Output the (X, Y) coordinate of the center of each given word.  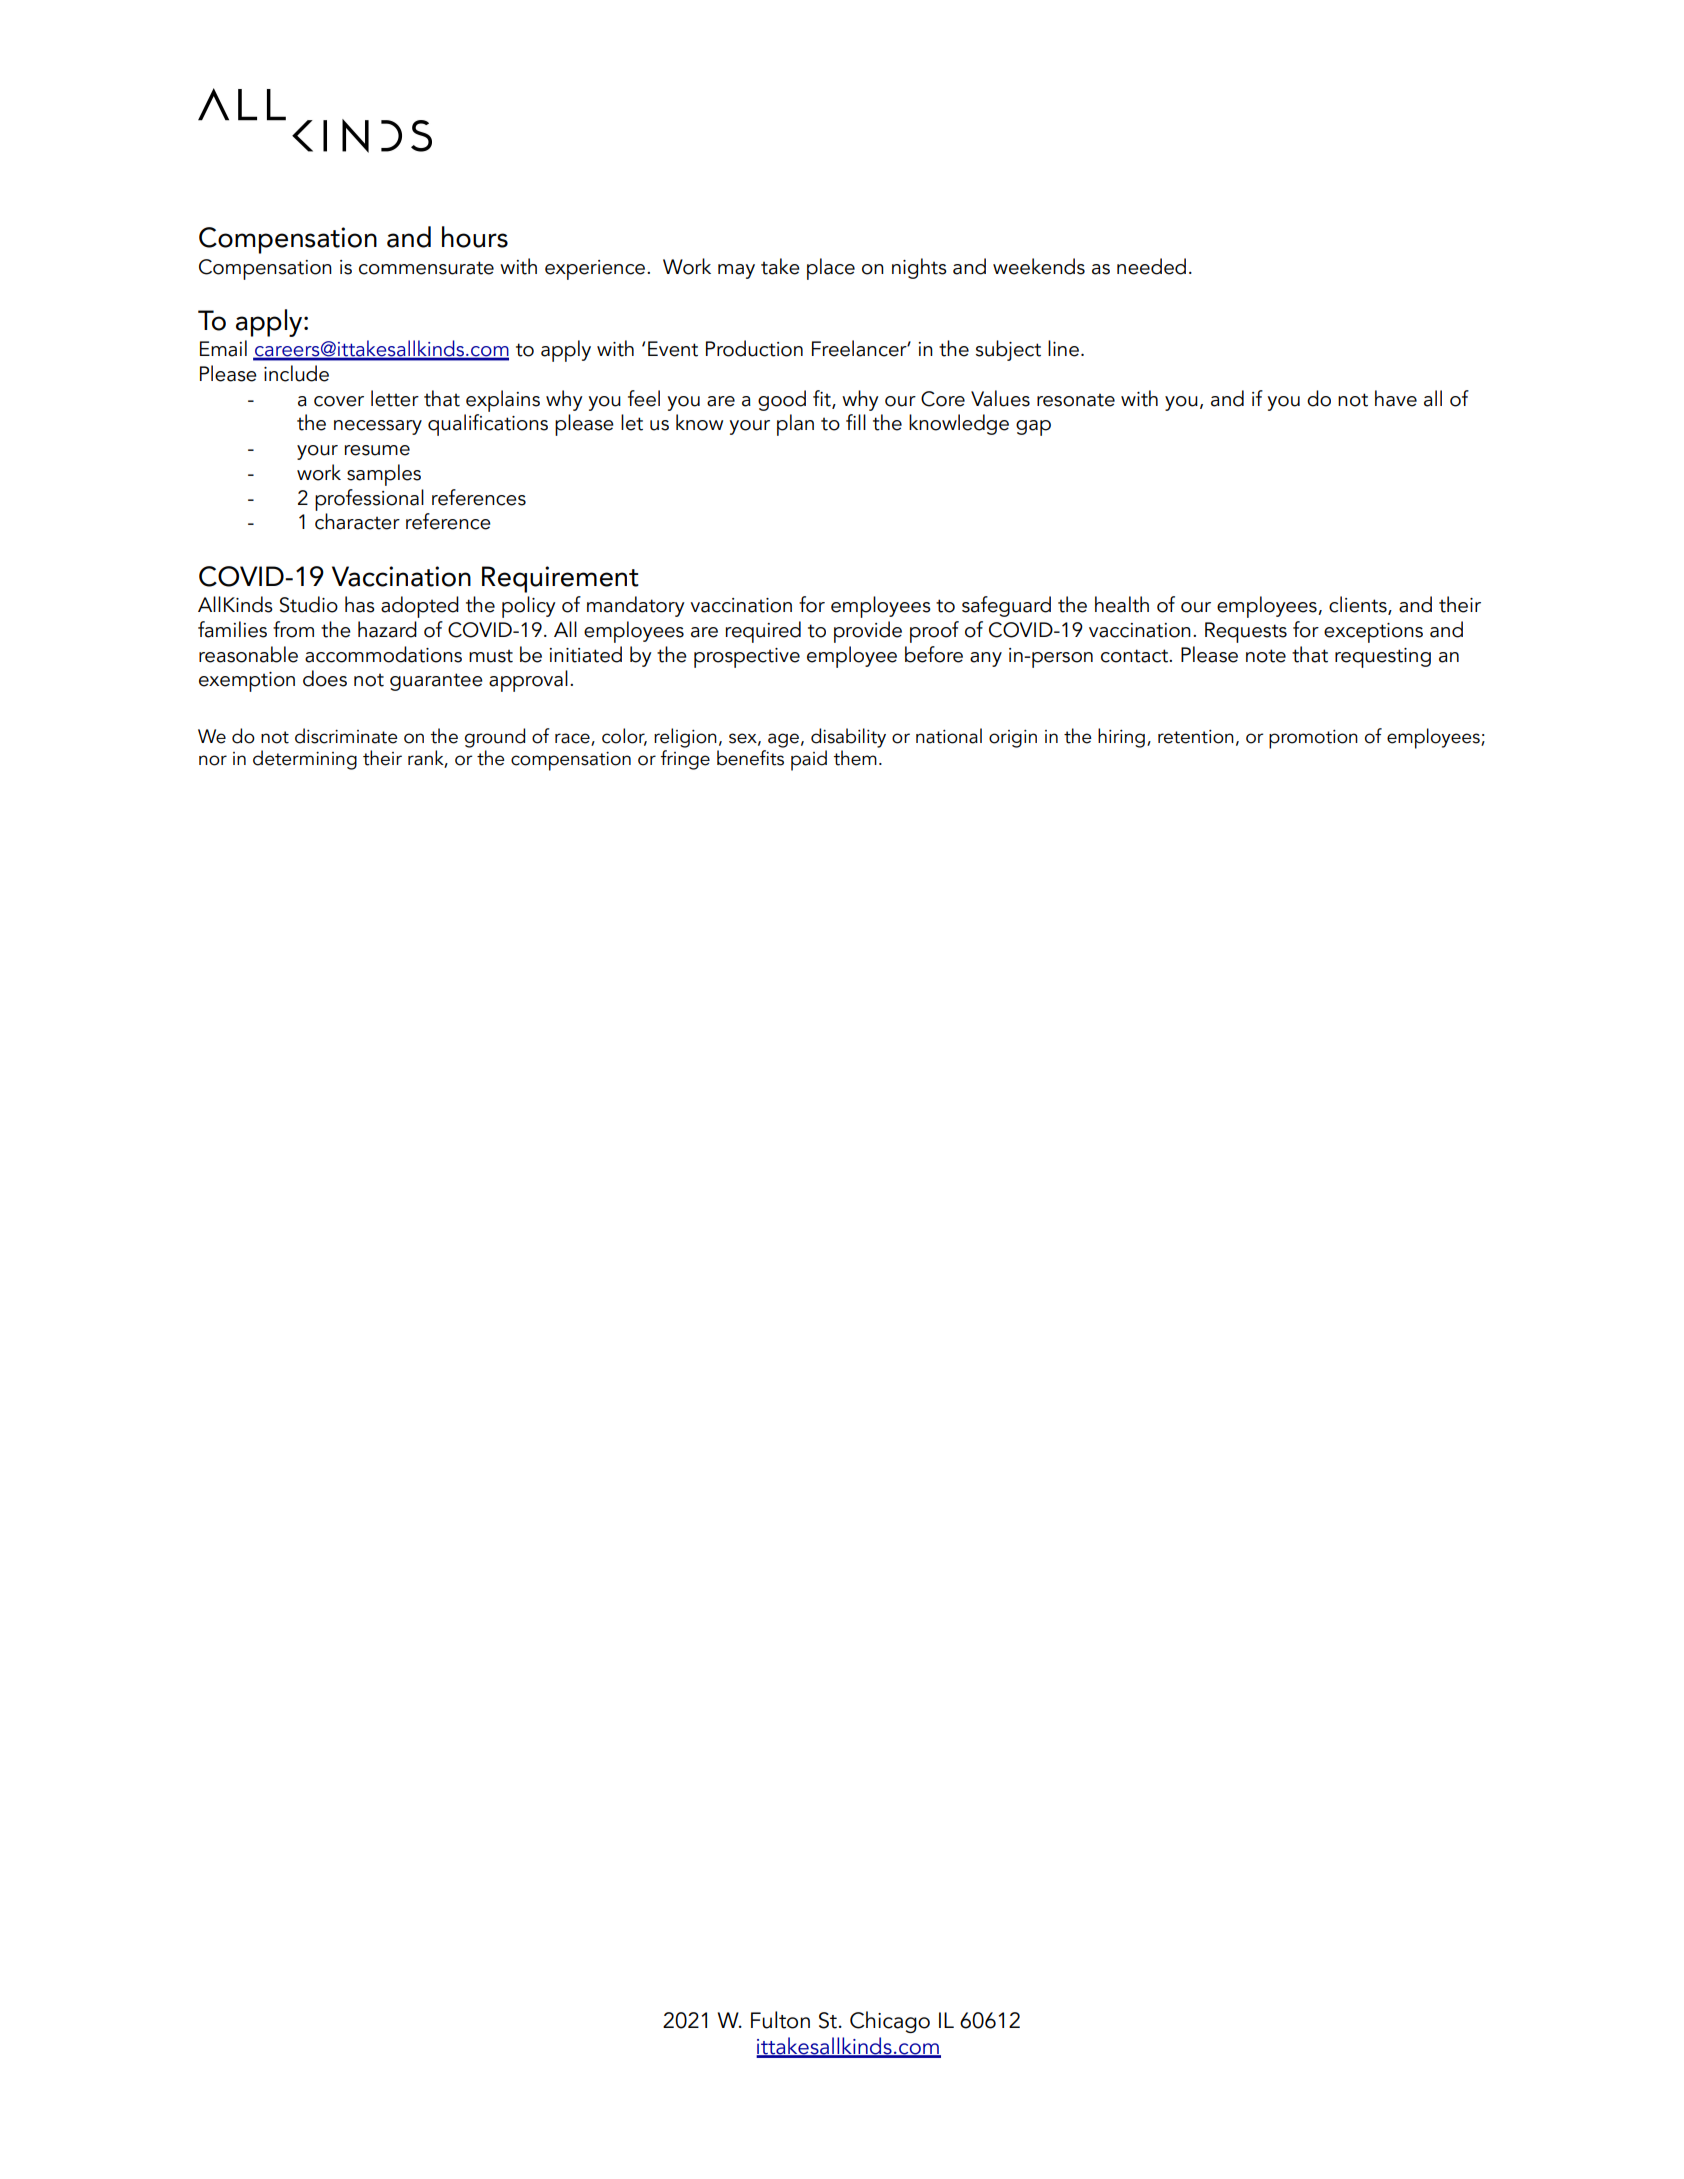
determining (305, 760)
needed (1151, 266)
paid (809, 760)
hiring (1121, 738)
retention (1196, 737)
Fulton (780, 2020)
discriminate (346, 736)
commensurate (426, 268)
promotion (1313, 739)
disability (848, 738)
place (831, 269)
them (855, 758)
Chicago (890, 2022)
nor (213, 760)
